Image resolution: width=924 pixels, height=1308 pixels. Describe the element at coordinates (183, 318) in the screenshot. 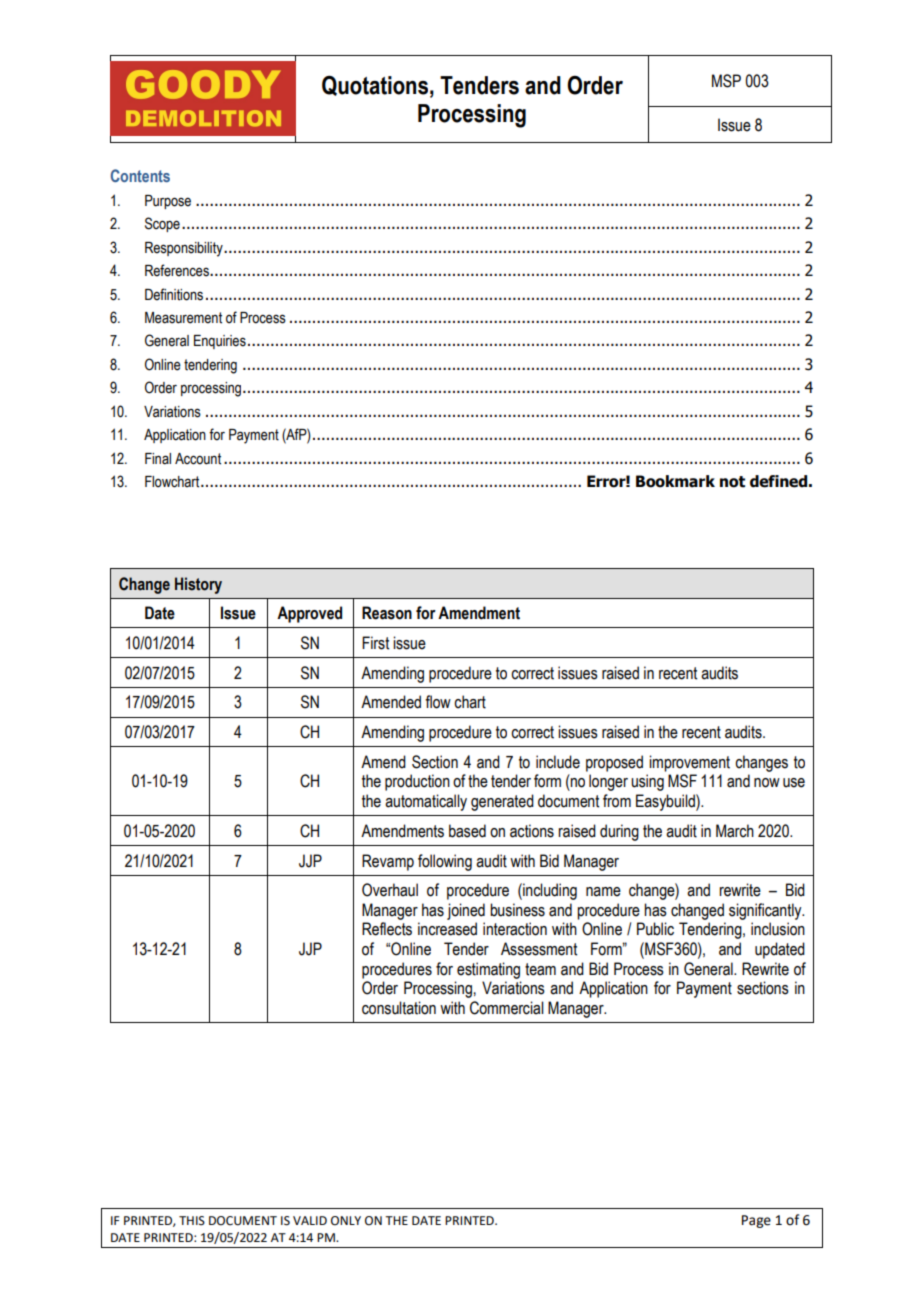

I see `Measurement` at that location.
